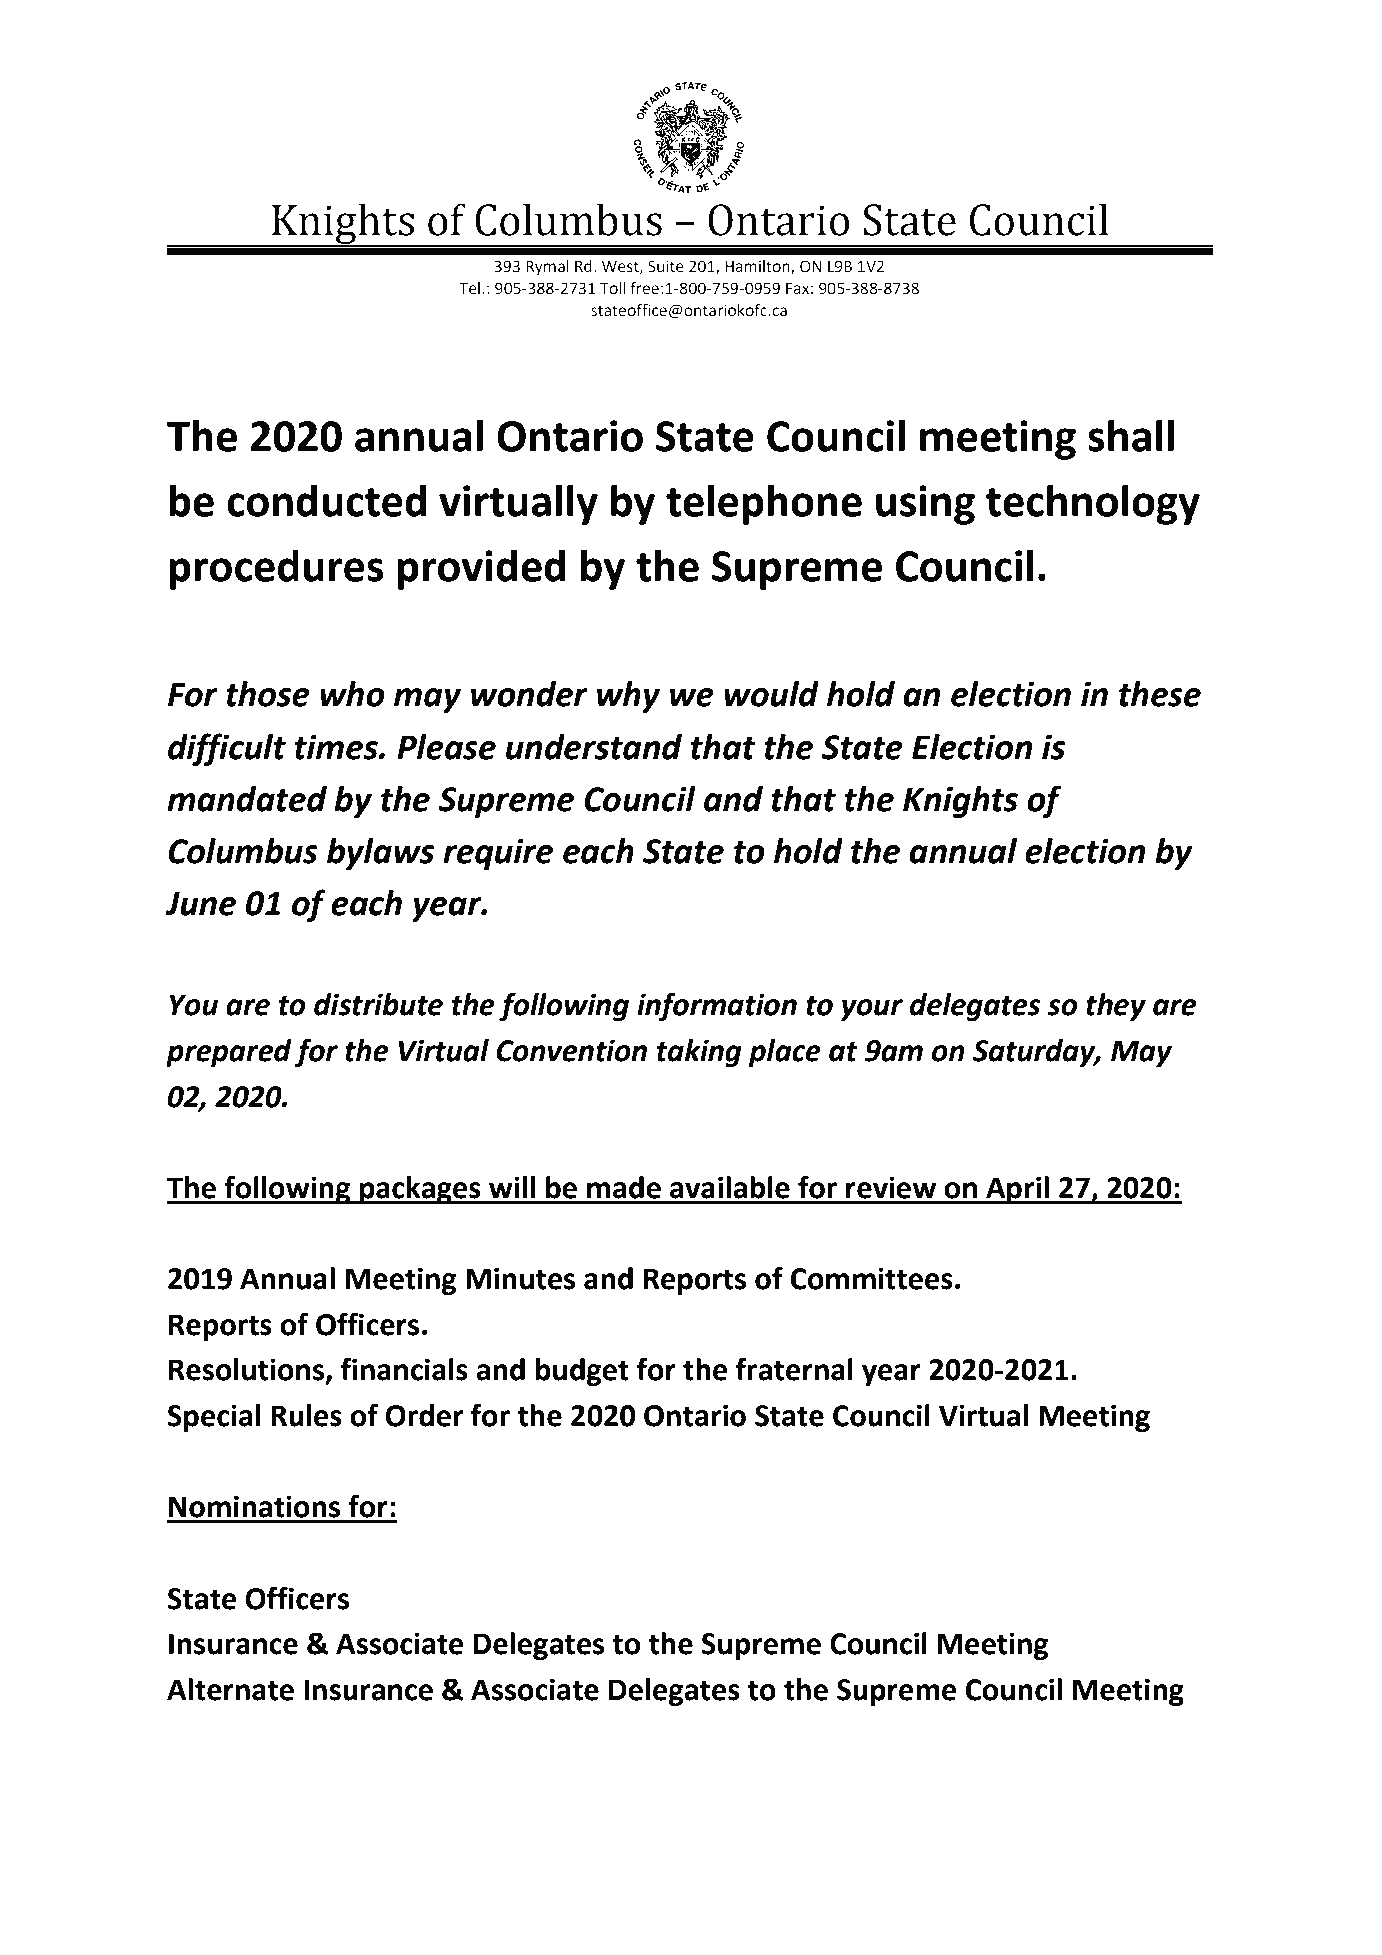 This screenshot has height=1955, width=1382. Describe the element at coordinates (1017, 1190) in the screenshot. I see `April` at that location.
